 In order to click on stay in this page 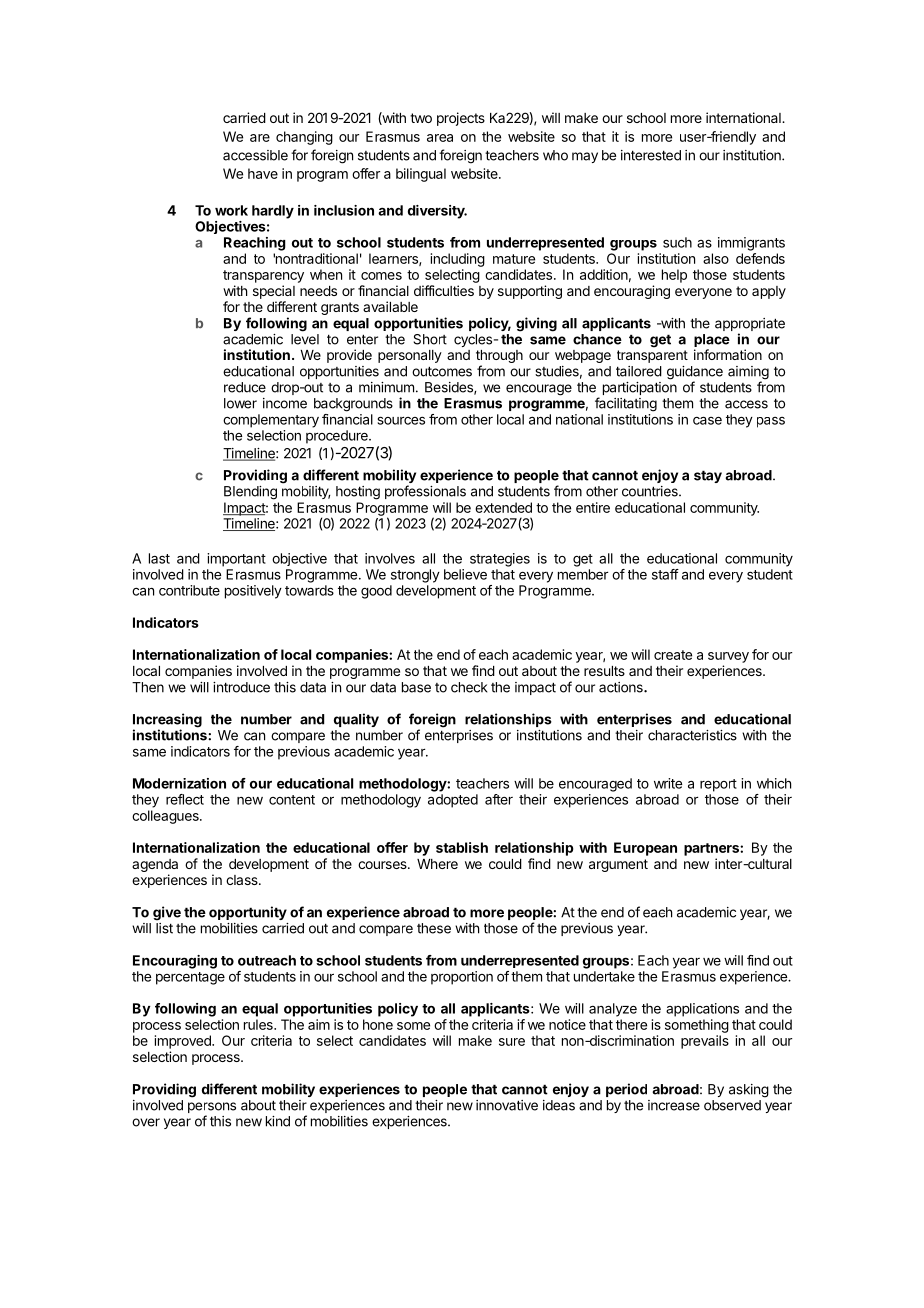, I will do `click(708, 476)`.
